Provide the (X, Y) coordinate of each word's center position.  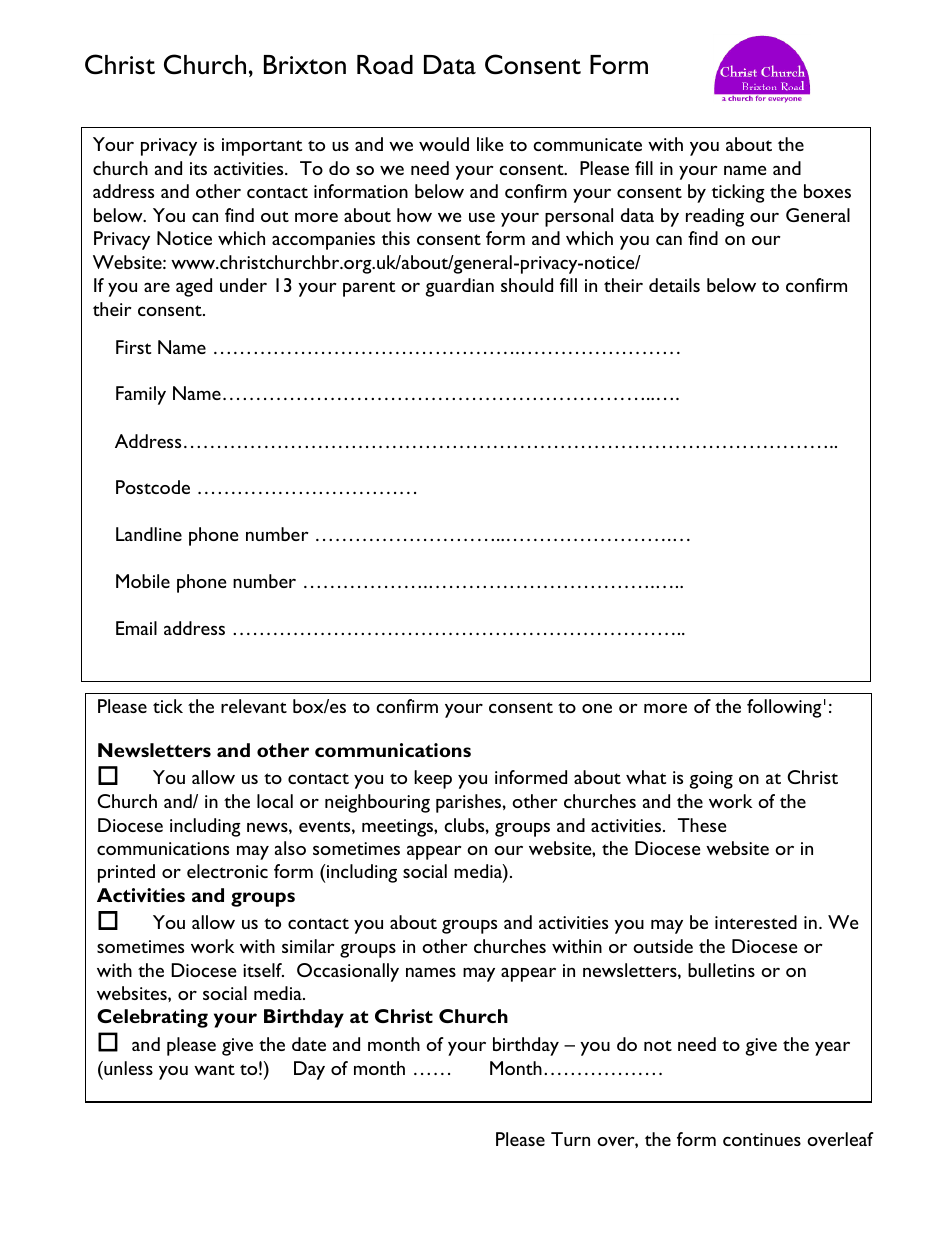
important (262, 147)
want (214, 1069)
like (490, 144)
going (711, 780)
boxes (827, 191)
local (275, 801)
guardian (459, 287)
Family (141, 395)
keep (433, 779)
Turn (570, 1139)
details (674, 285)
